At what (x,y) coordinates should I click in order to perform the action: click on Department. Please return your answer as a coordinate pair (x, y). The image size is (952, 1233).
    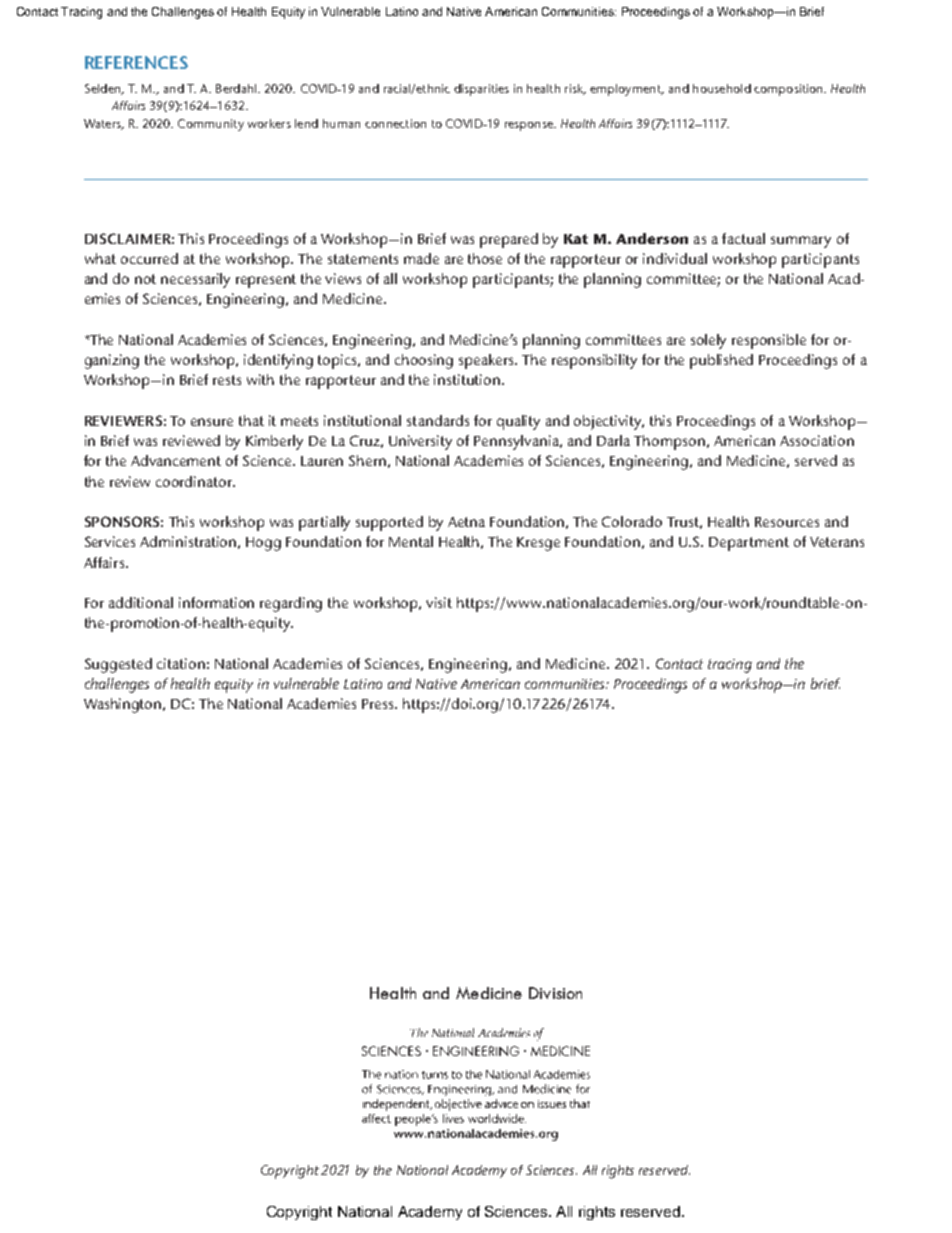
    Looking at the image, I should click on (749, 544).
